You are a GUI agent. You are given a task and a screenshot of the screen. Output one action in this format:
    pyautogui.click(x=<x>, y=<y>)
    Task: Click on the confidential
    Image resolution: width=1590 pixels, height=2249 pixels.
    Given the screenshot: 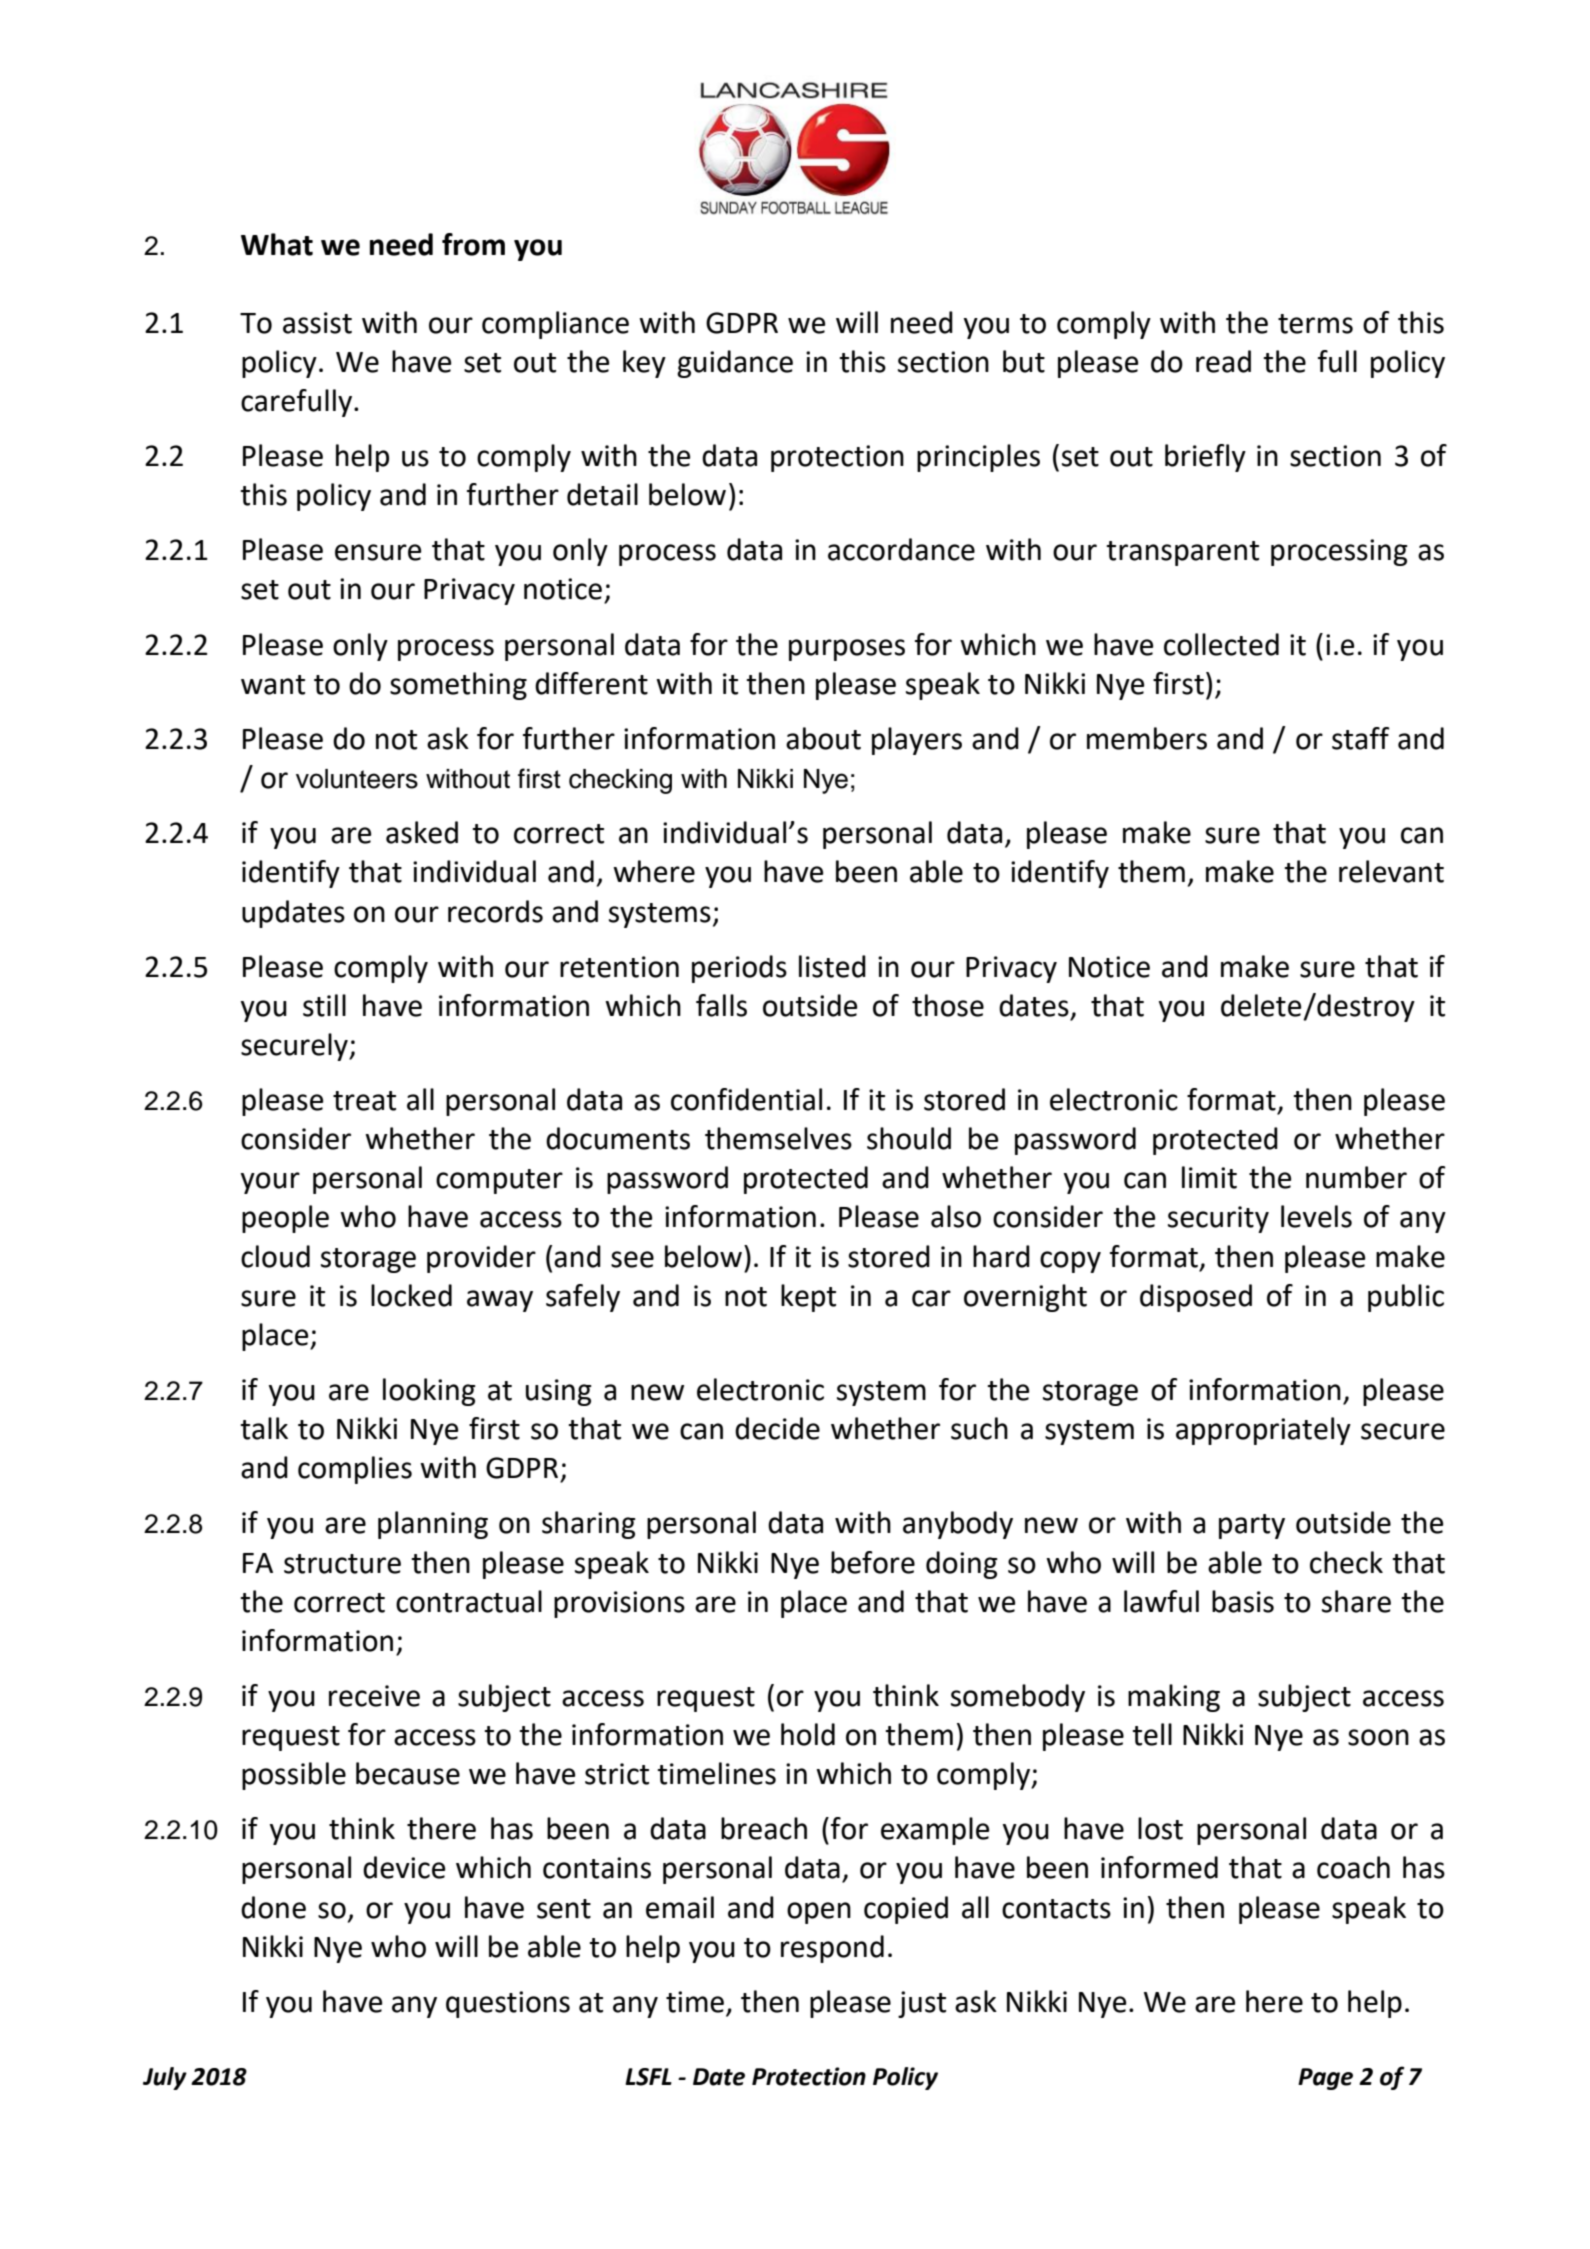 What is the action you would take?
    pyautogui.click(x=746, y=1099)
